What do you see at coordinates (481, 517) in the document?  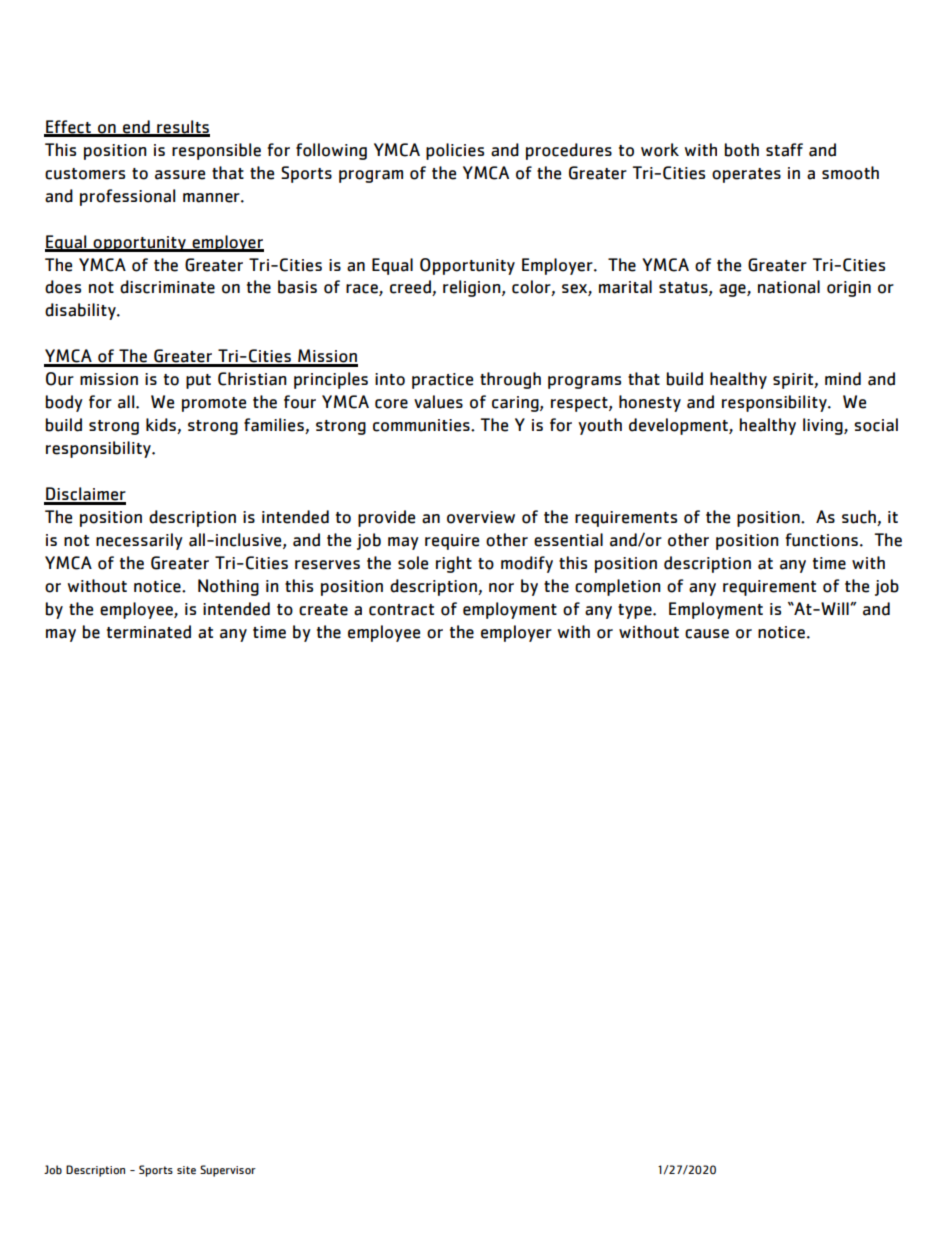 I see `overview` at bounding box center [481, 517].
